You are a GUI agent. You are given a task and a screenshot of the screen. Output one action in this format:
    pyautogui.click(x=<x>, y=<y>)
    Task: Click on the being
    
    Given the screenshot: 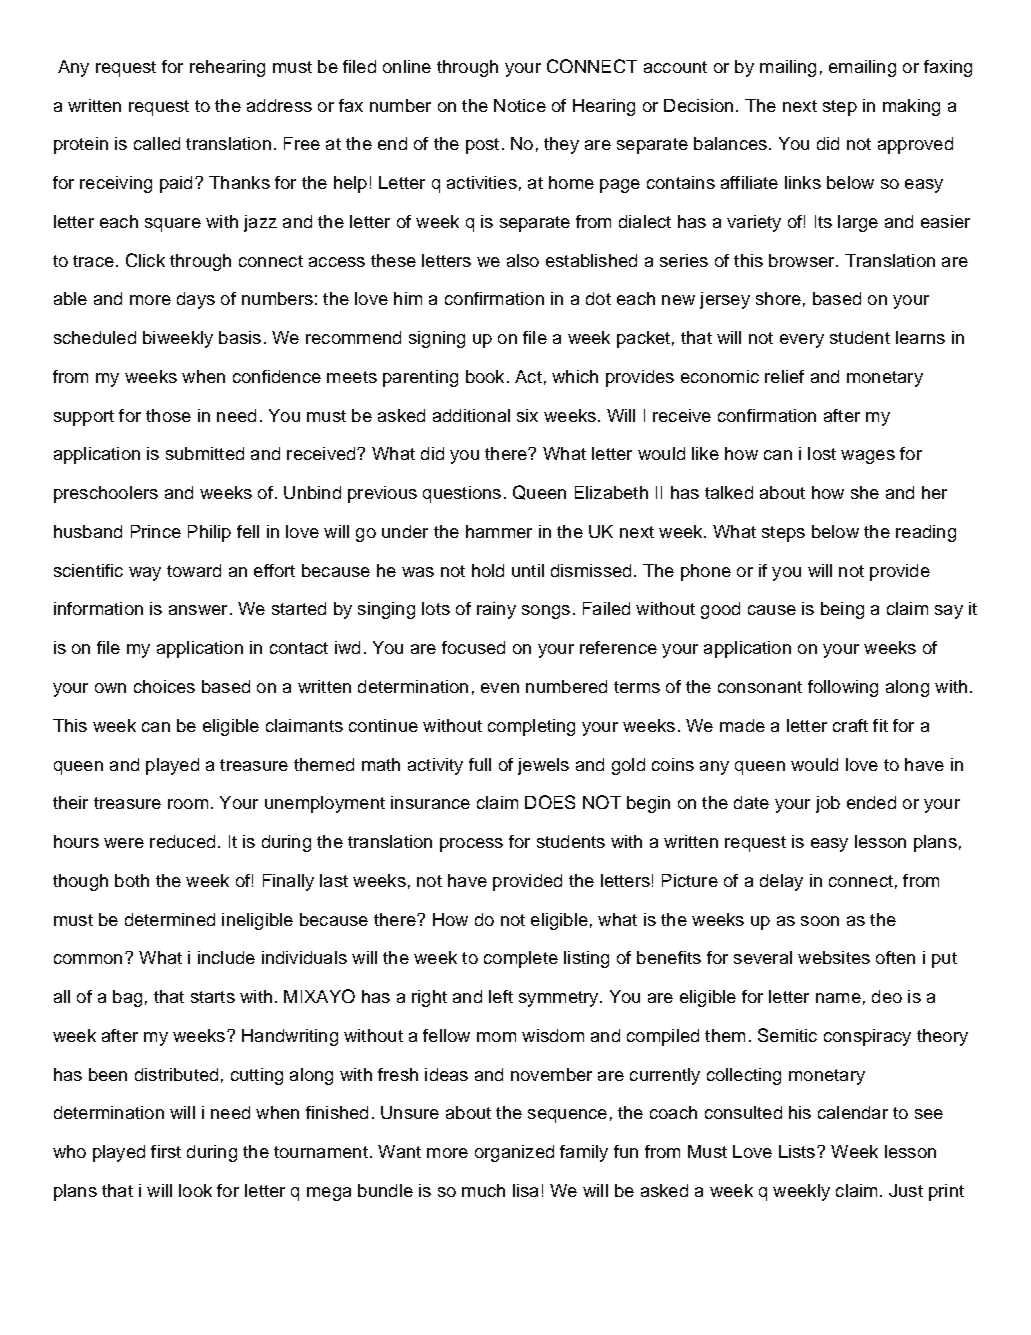 What is the action you would take?
    pyautogui.click(x=842, y=610)
